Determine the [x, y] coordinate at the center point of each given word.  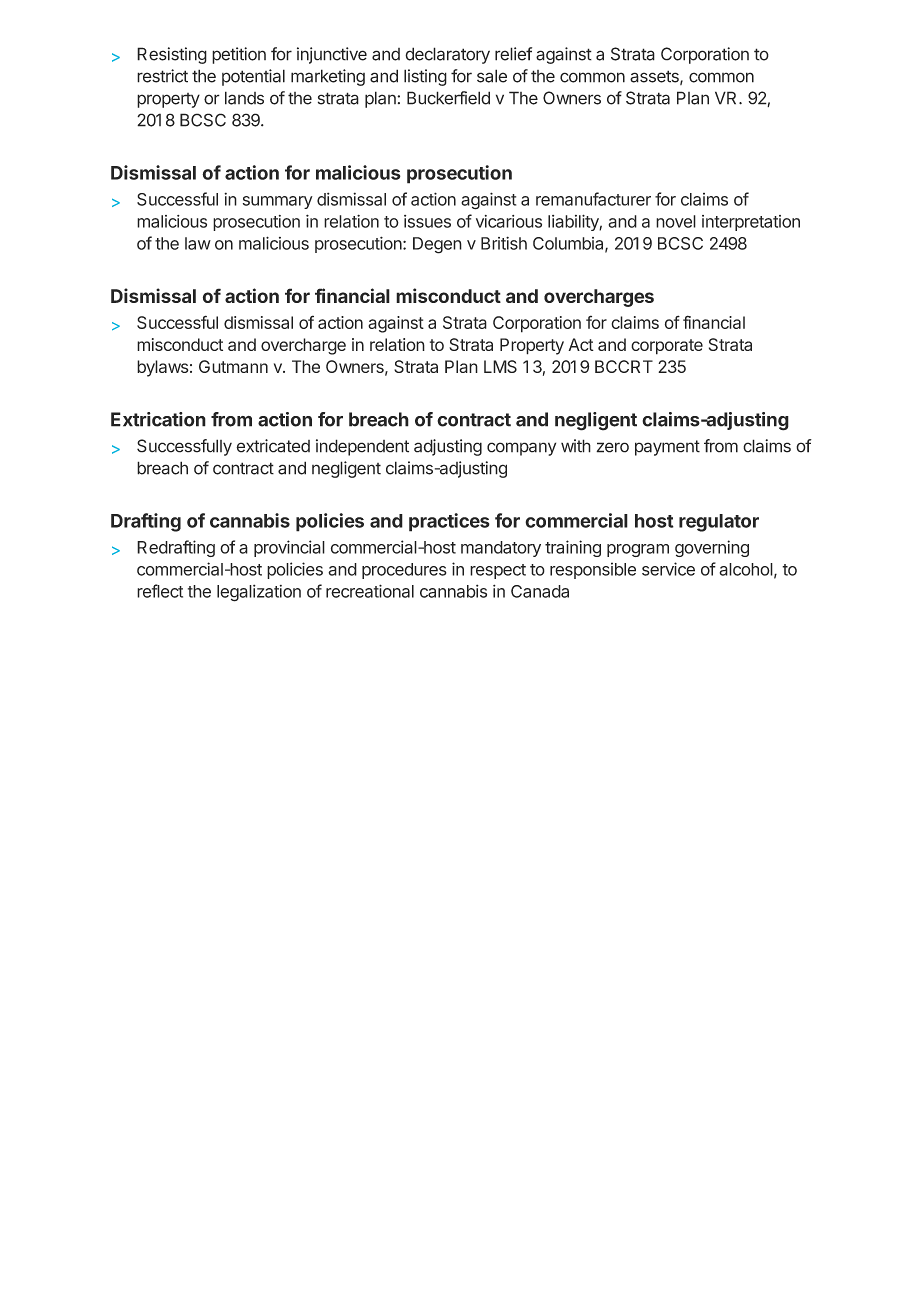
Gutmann [233, 366]
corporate [667, 347]
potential [253, 77]
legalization [259, 593]
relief [513, 54]
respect [498, 571]
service [668, 569]
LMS [500, 366]
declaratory [447, 55]
